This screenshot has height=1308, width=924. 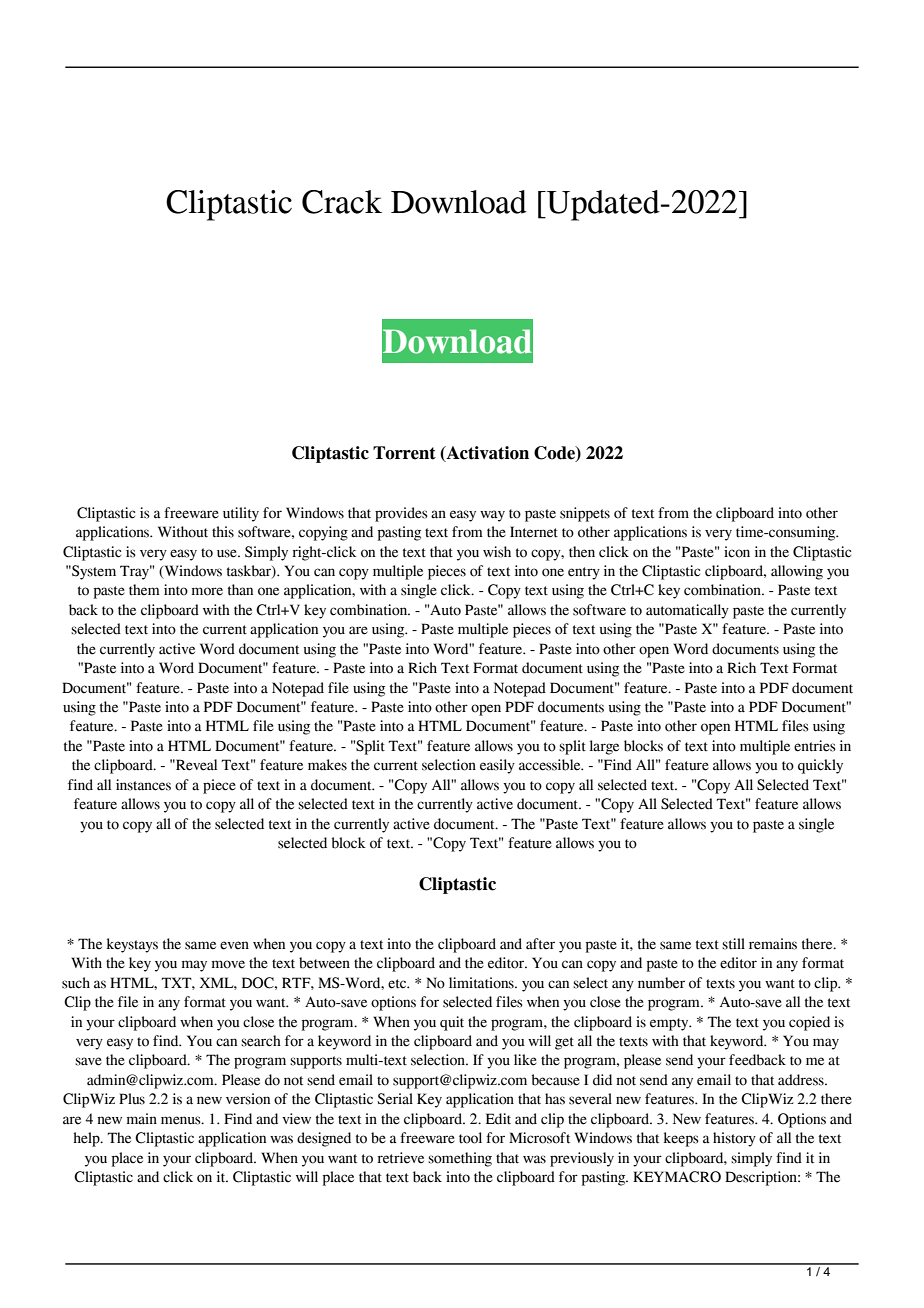 What do you see at coordinates (342, 202) in the screenshot?
I see `Crack` at bounding box center [342, 202].
